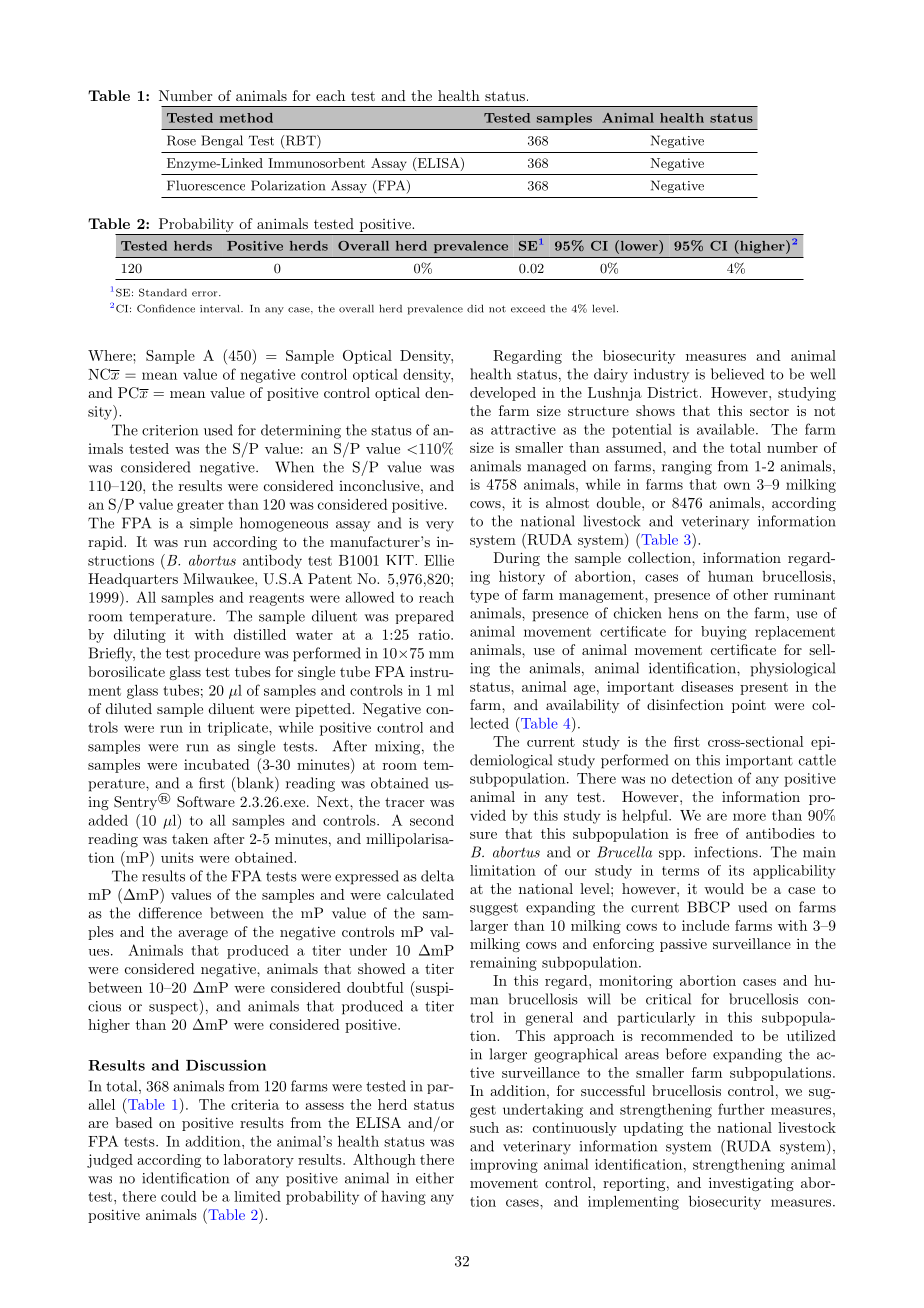 This screenshot has height=1308, width=924. Describe the element at coordinates (227, 654) in the screenshot. I see `procedure` at that location.
